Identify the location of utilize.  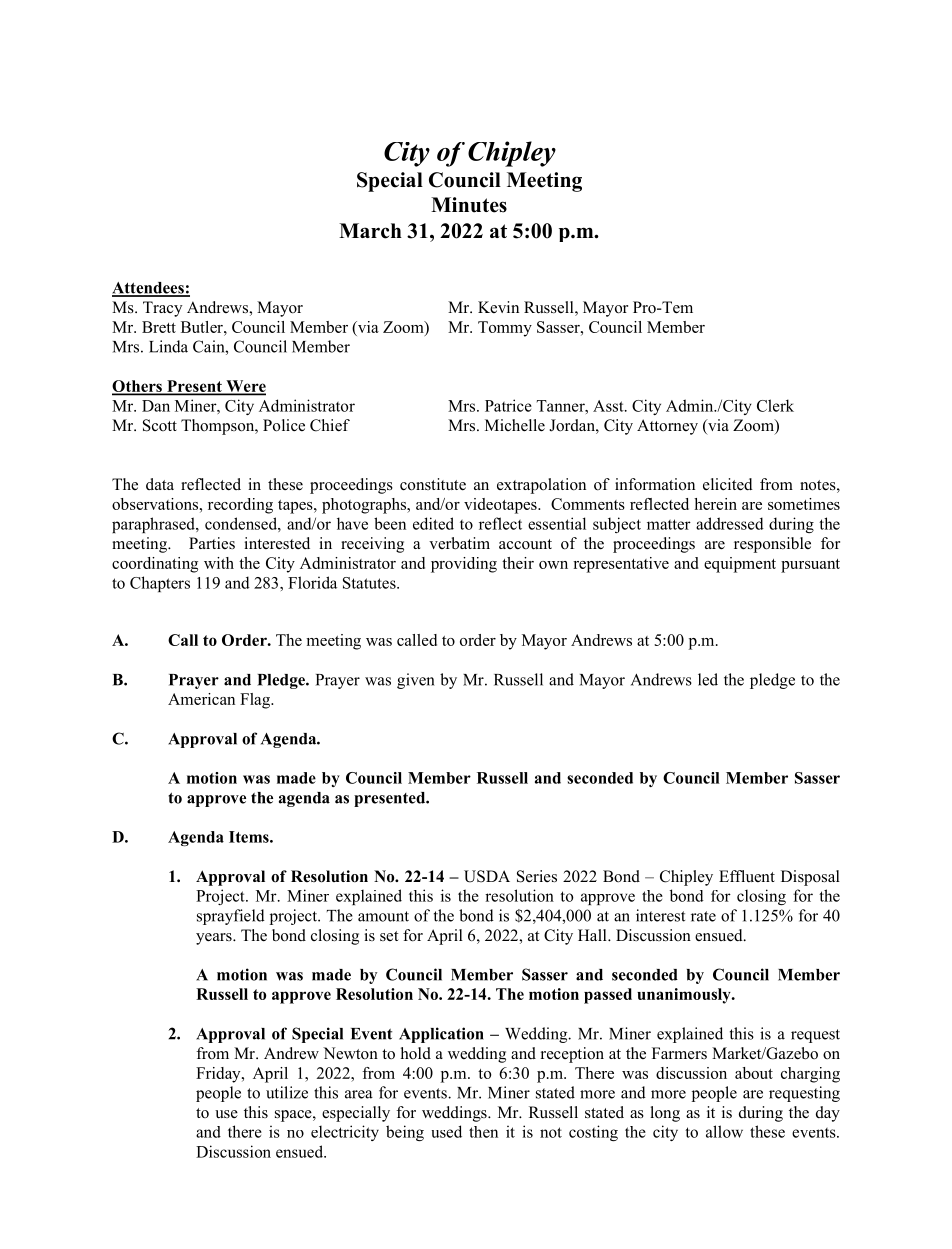
(287, 1092).
